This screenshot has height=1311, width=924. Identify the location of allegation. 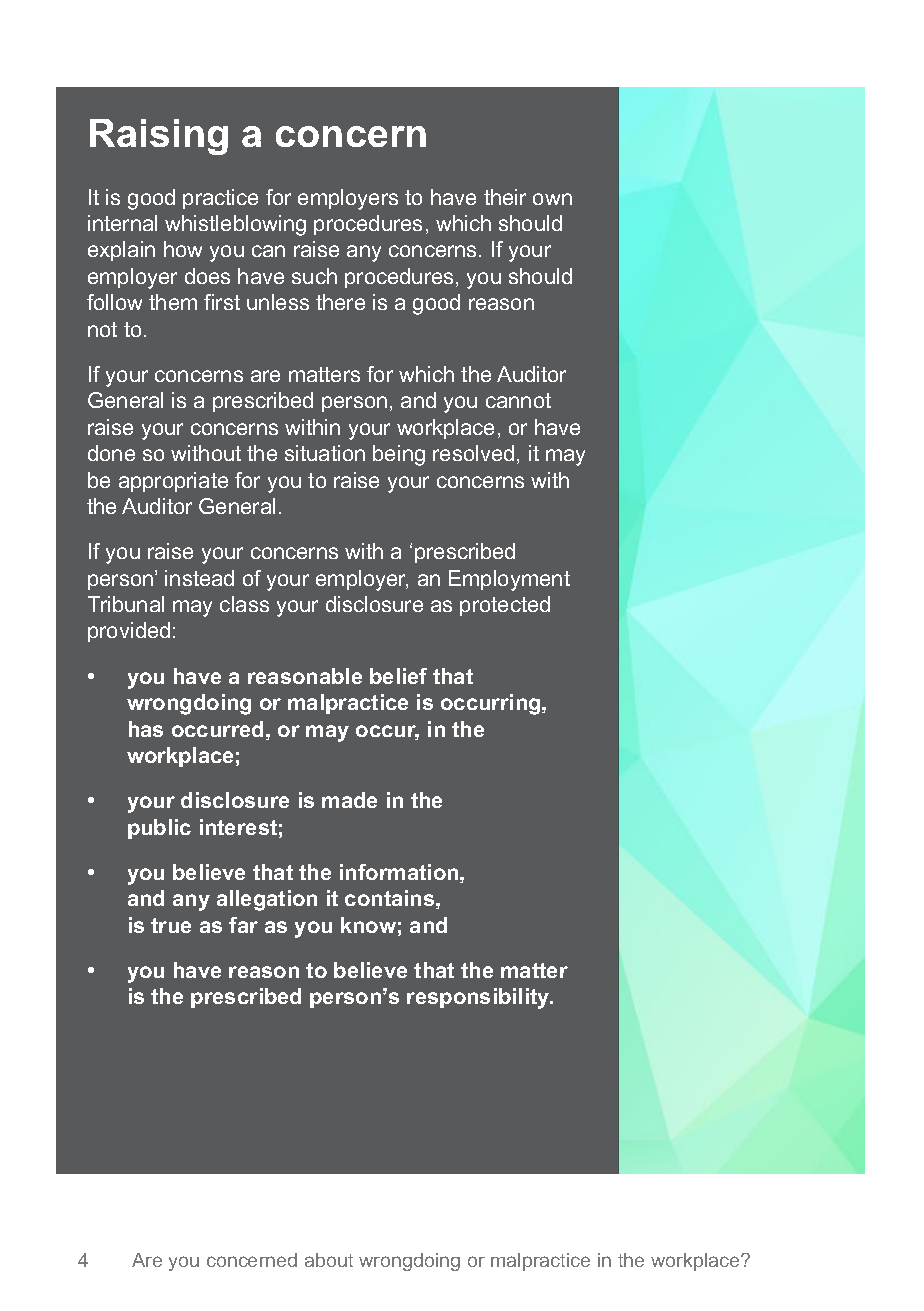
(267, 900).
